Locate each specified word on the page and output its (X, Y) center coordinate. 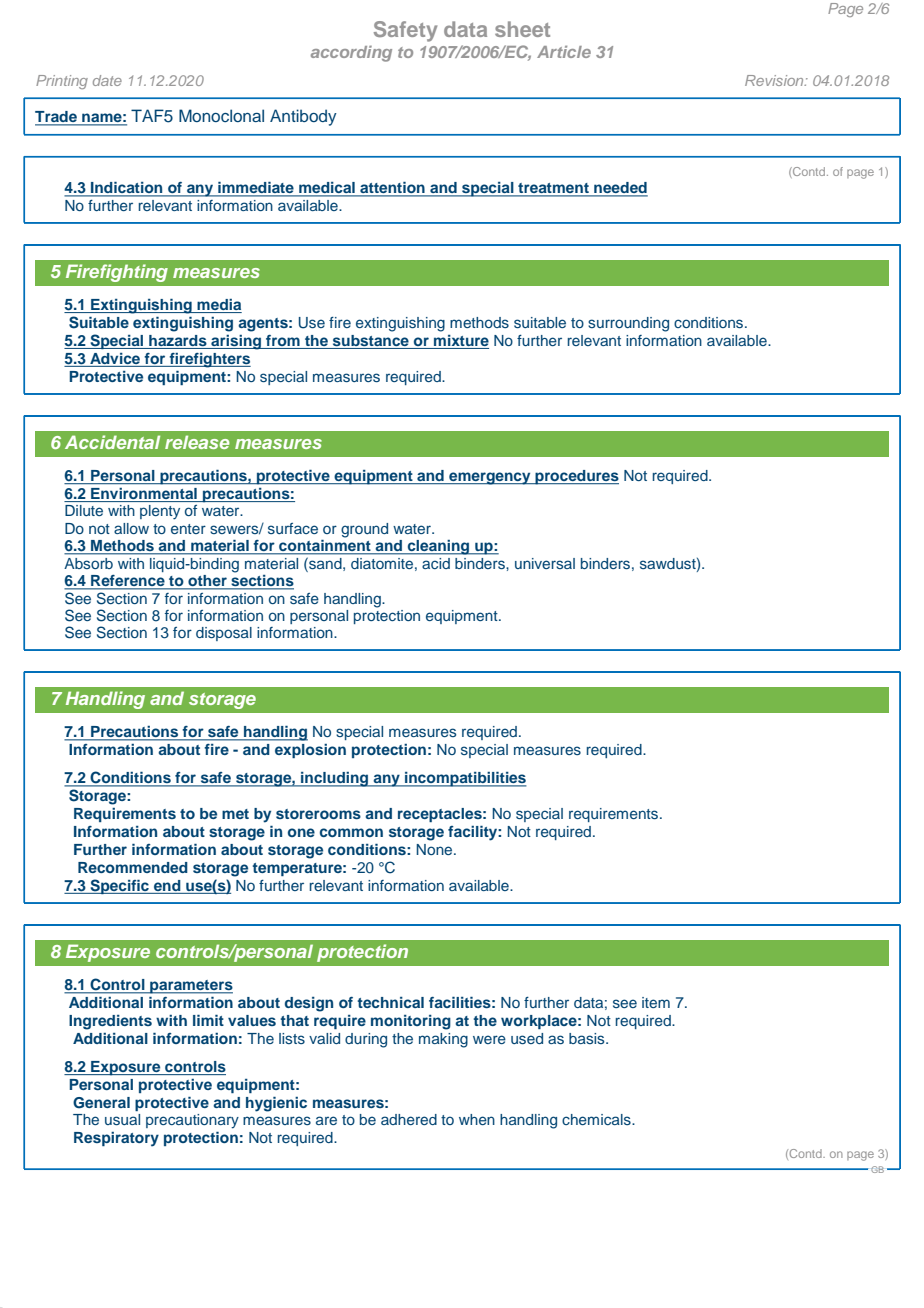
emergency (490, 478)
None (435, 849)
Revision (775, 80)
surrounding (628, 324)
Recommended (133, 867)
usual (122, 1119)
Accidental (112, 442)
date (107, 80)
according (351, 54)
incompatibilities (465, 779)
